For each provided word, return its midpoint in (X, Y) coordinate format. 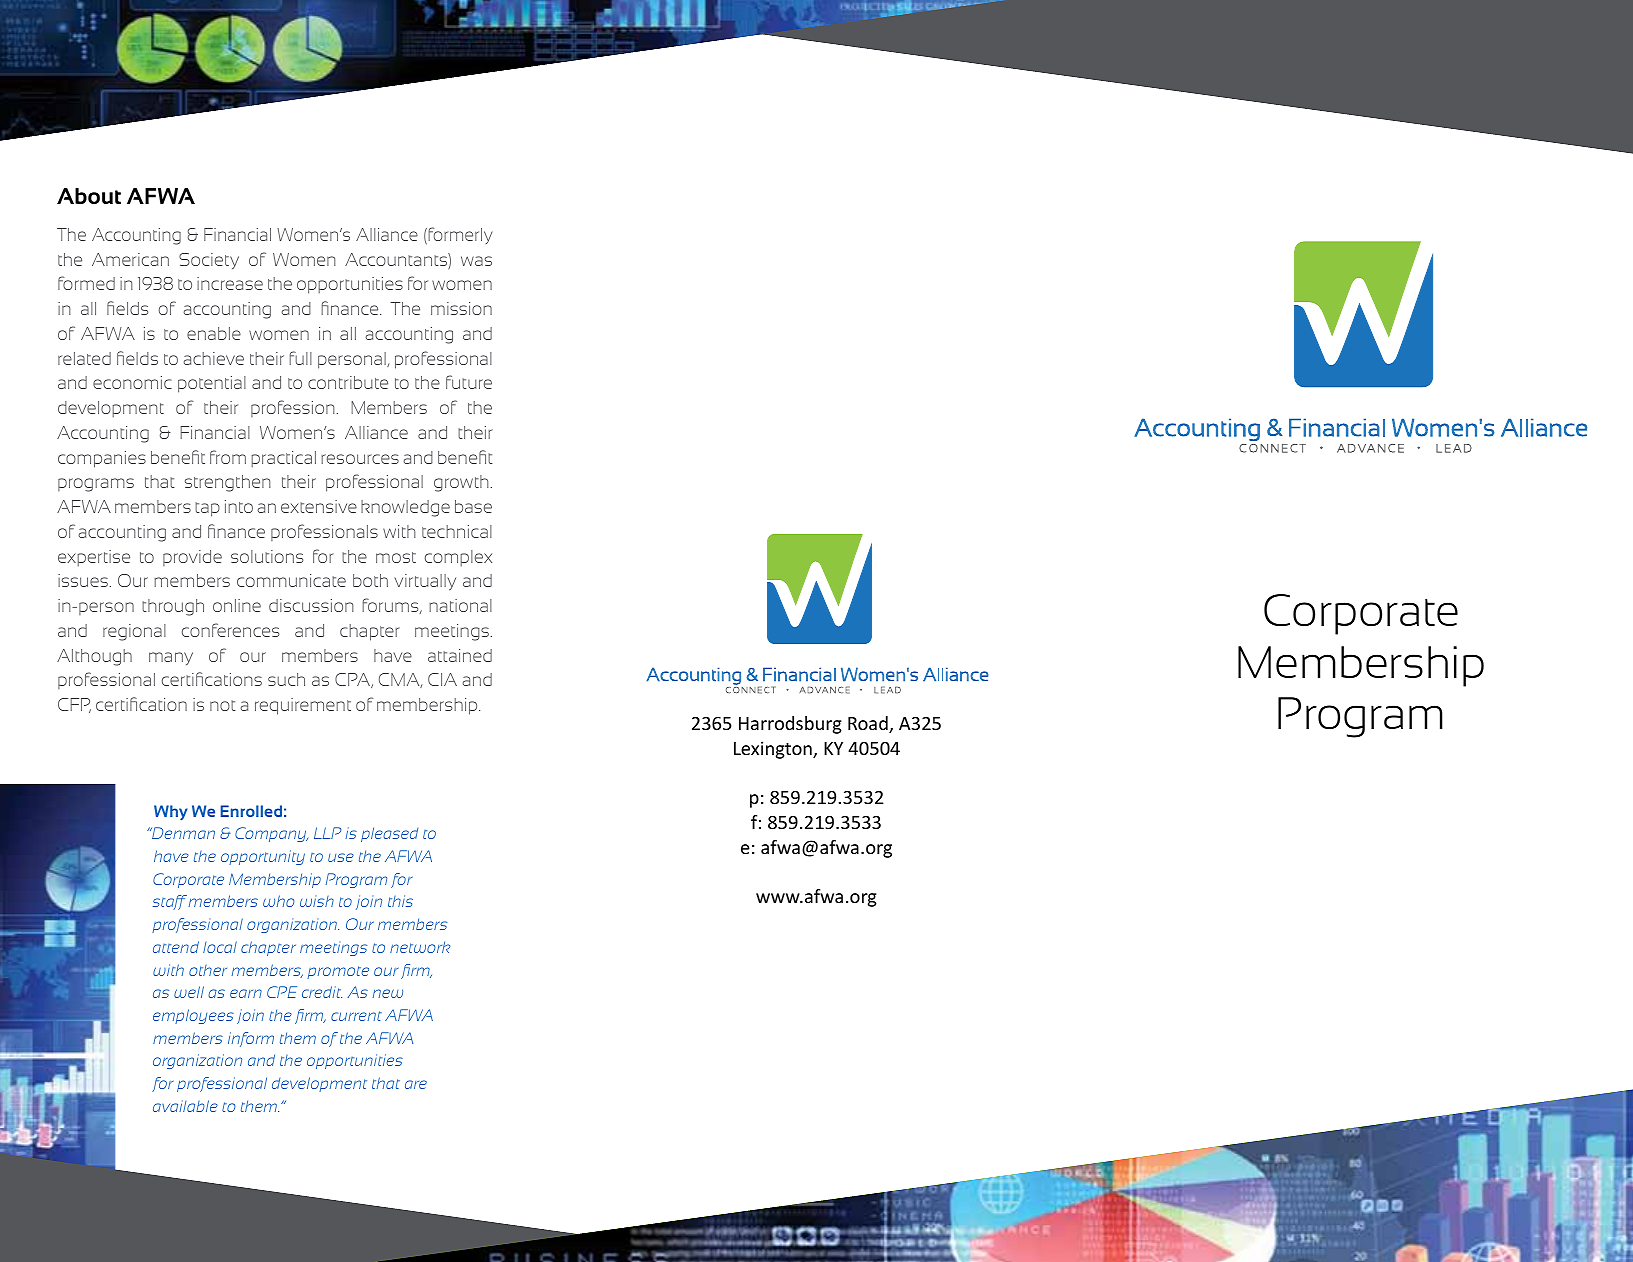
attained (460, 655)
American (130, 259)
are (416, 1084)
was (476, 261)
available (185, 1106)
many (171, 658)
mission (461, 308)
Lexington (774, 750)
